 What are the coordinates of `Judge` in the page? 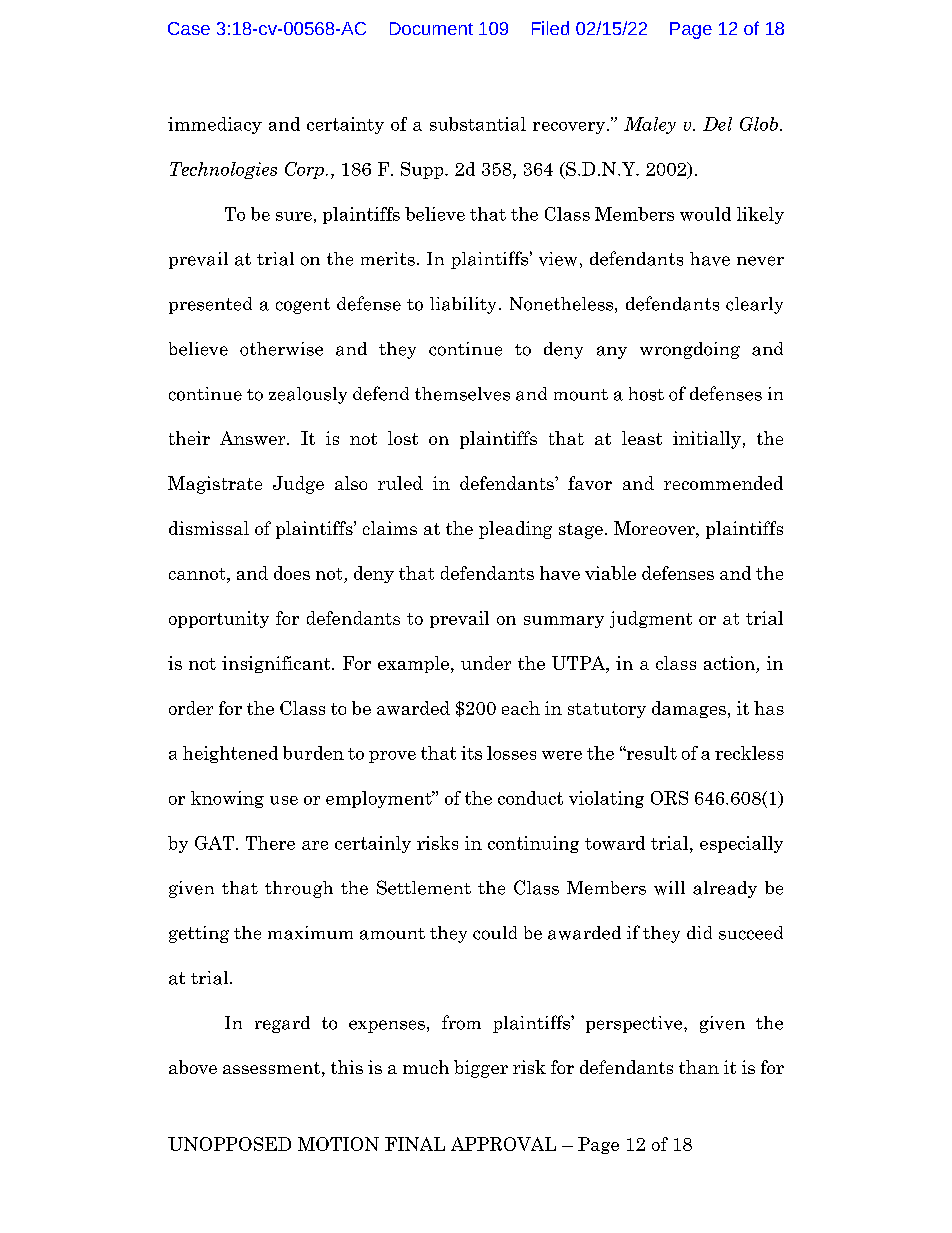 It's located at (298, 485).
